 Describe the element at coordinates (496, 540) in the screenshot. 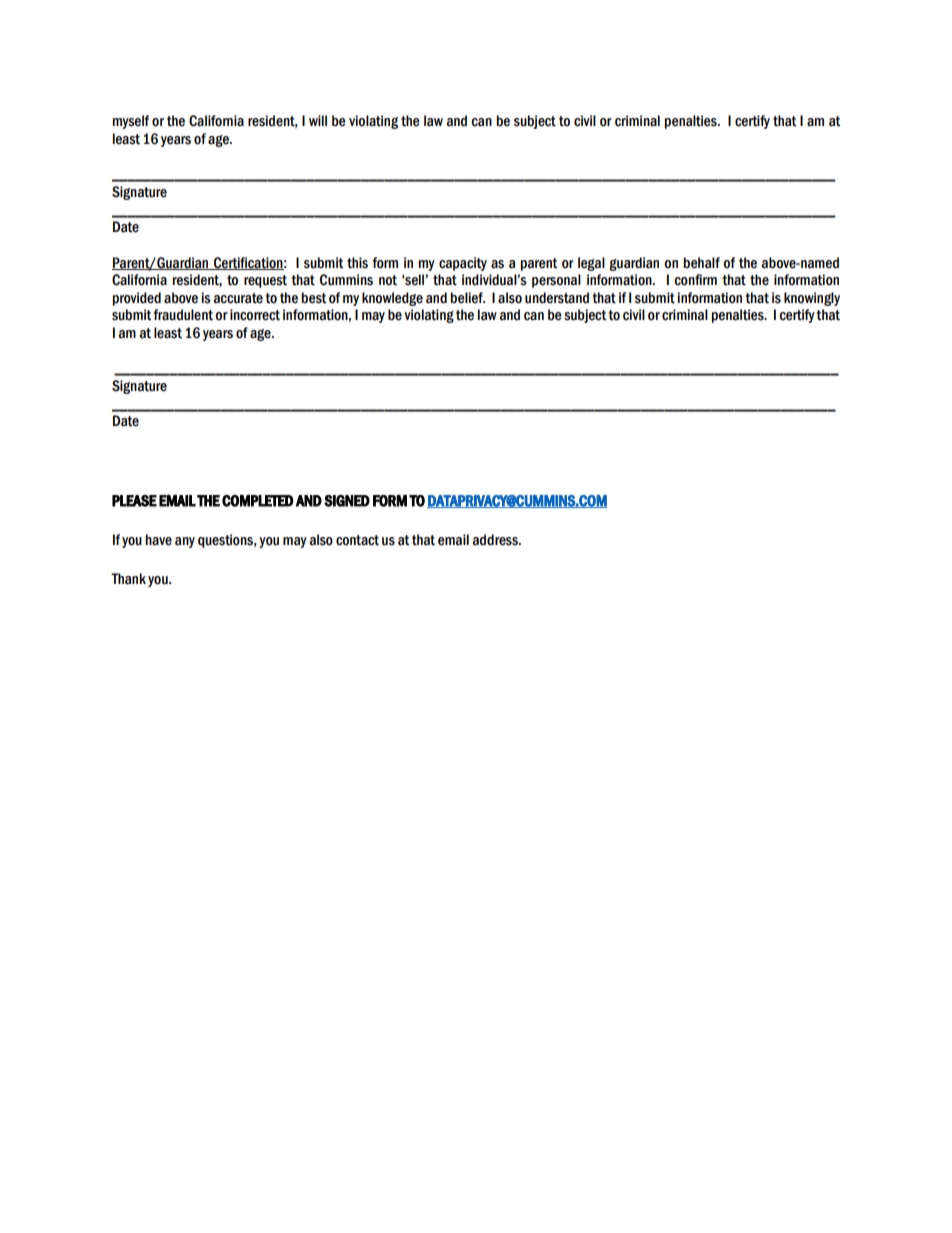

I see `address` at that location.
